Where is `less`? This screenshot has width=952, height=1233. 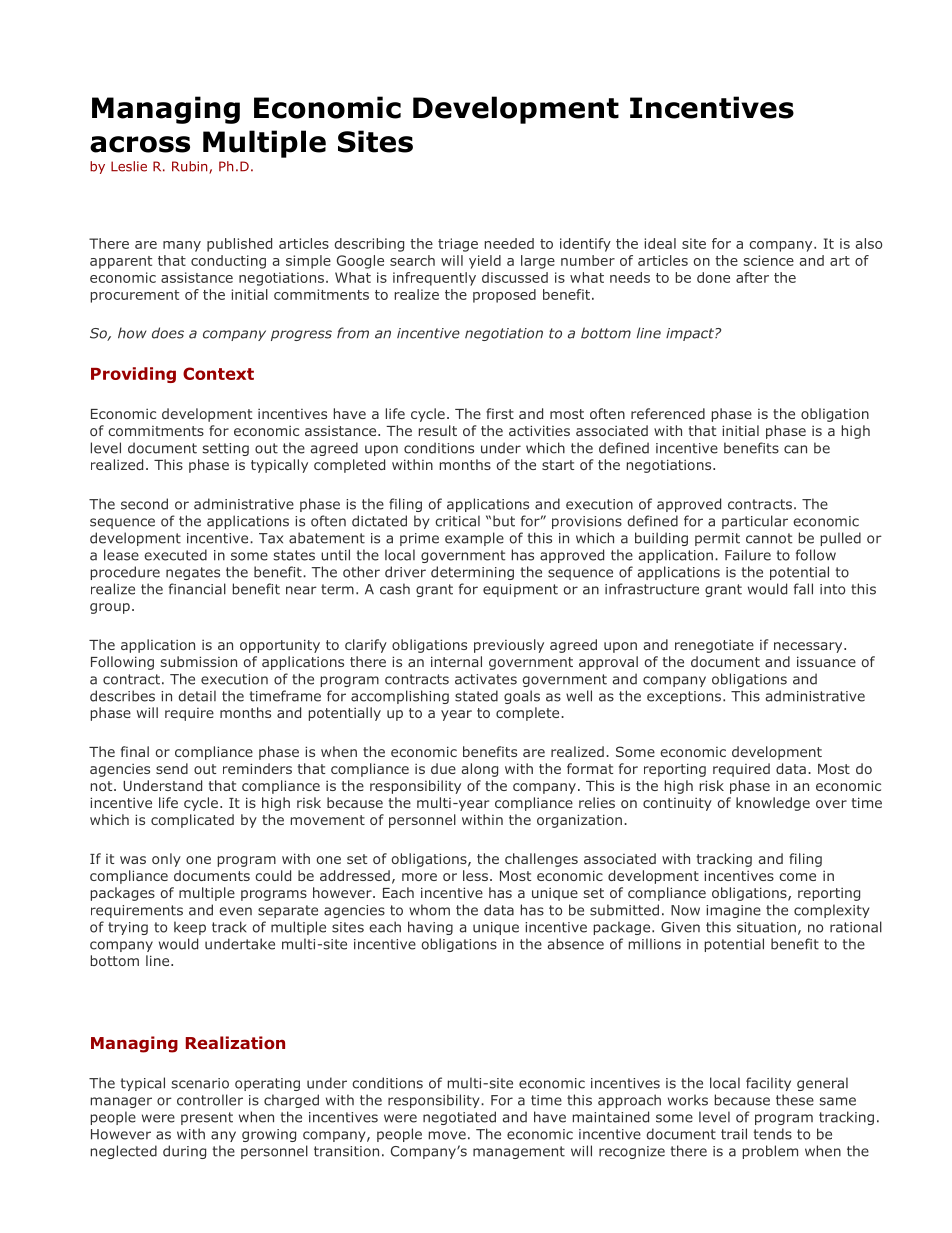 less is located at coordinates (475, 875).
